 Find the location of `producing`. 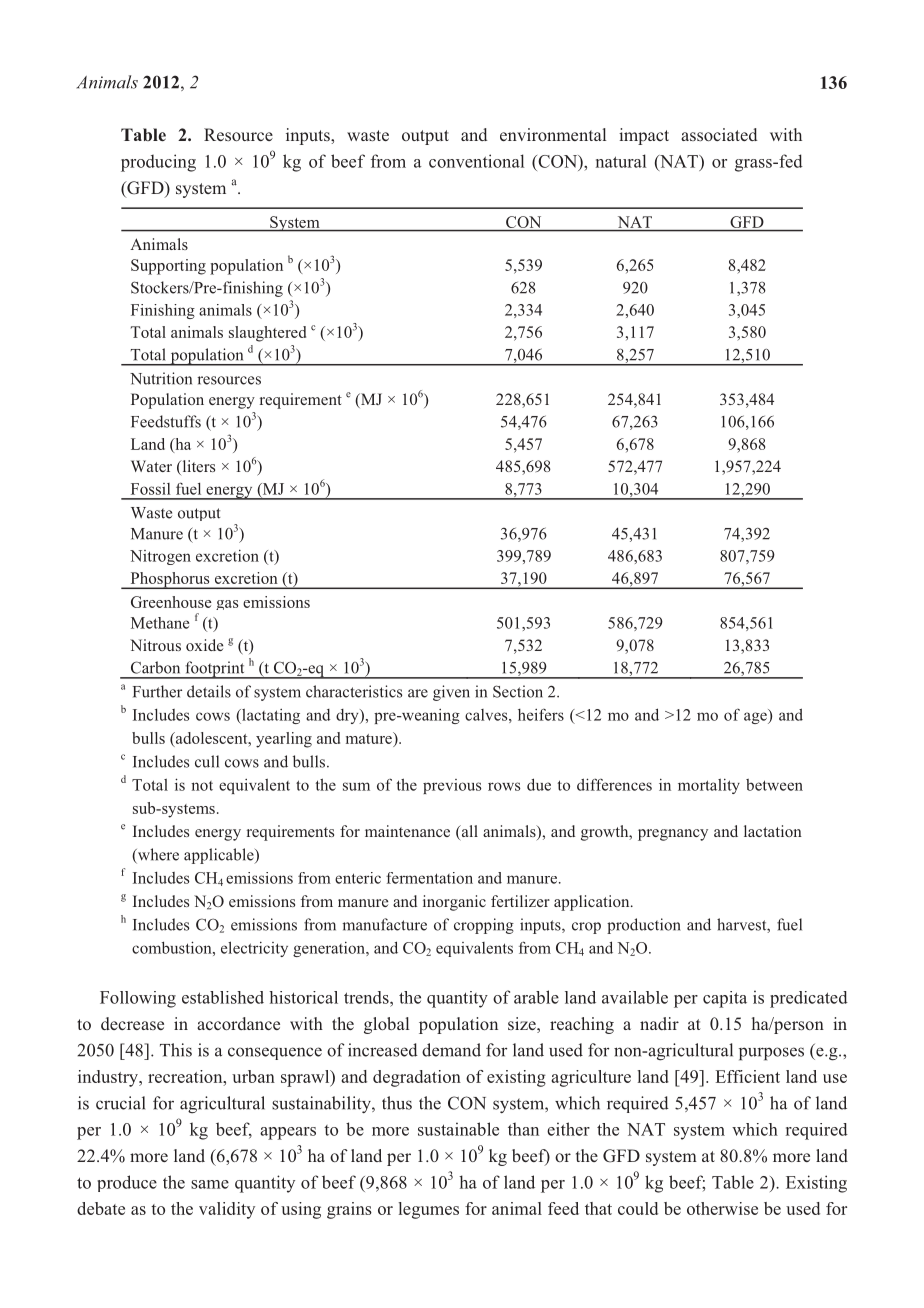

producing is located at coordinates (158, 163).
